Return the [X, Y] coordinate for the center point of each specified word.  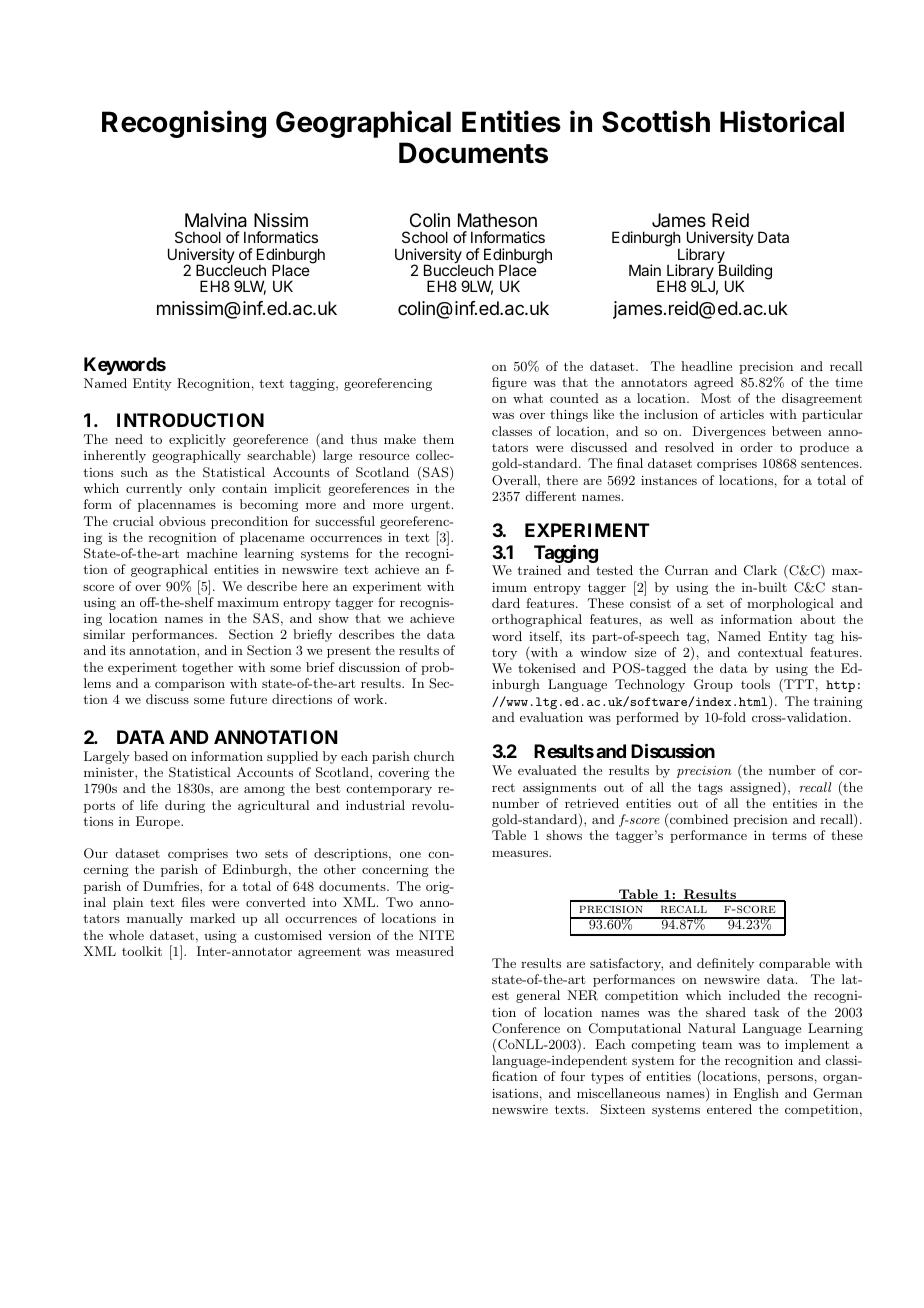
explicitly [197, 440]
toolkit [142, 951]
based [151, 756]
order [756, 447]
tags [710, 789]
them [438, 439]
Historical [782, 121]
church [434, 756]
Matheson [497, 220]
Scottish [656, 121]
